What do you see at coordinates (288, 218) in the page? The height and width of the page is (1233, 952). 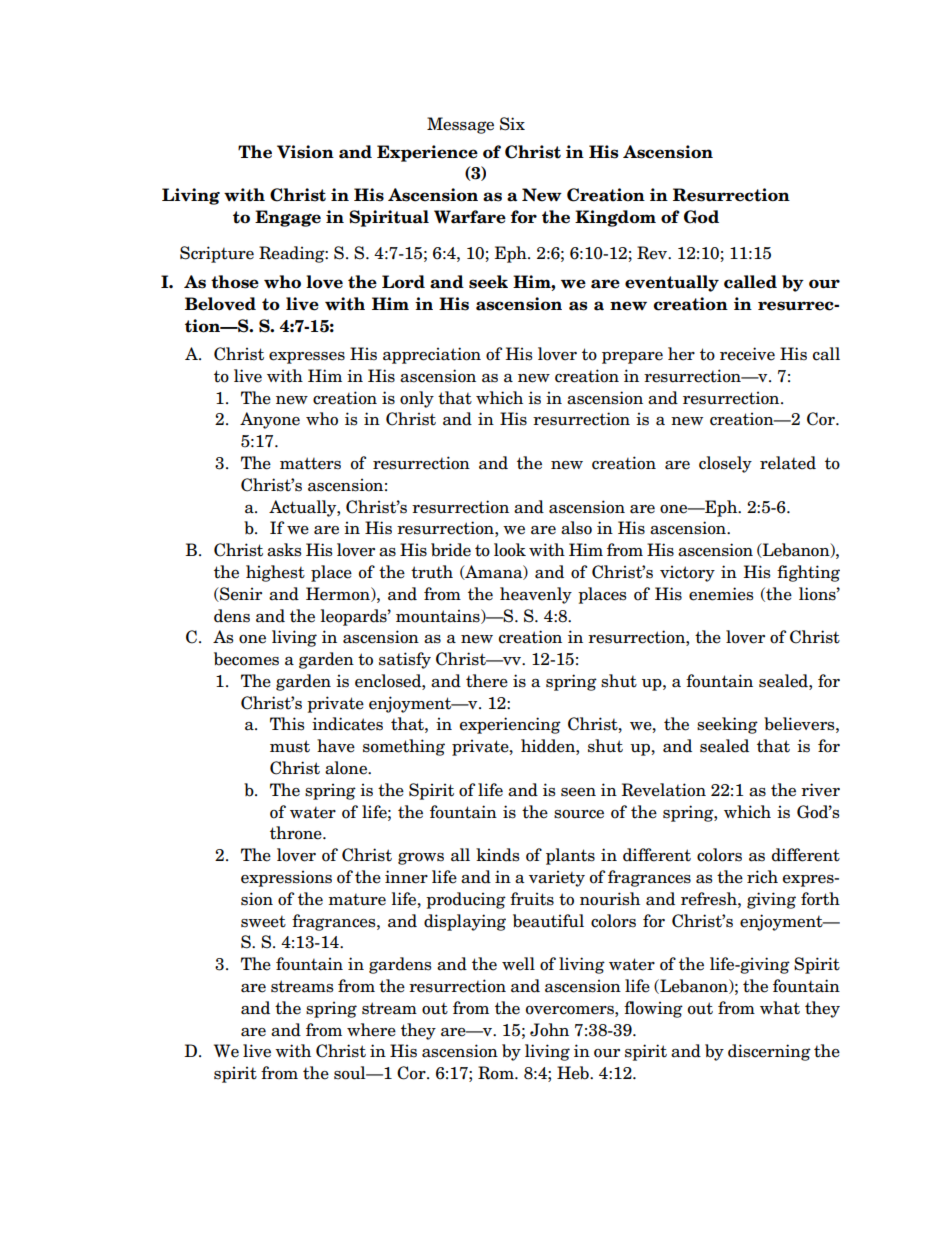 I see `Engage` at bounding box center [288, 218].
